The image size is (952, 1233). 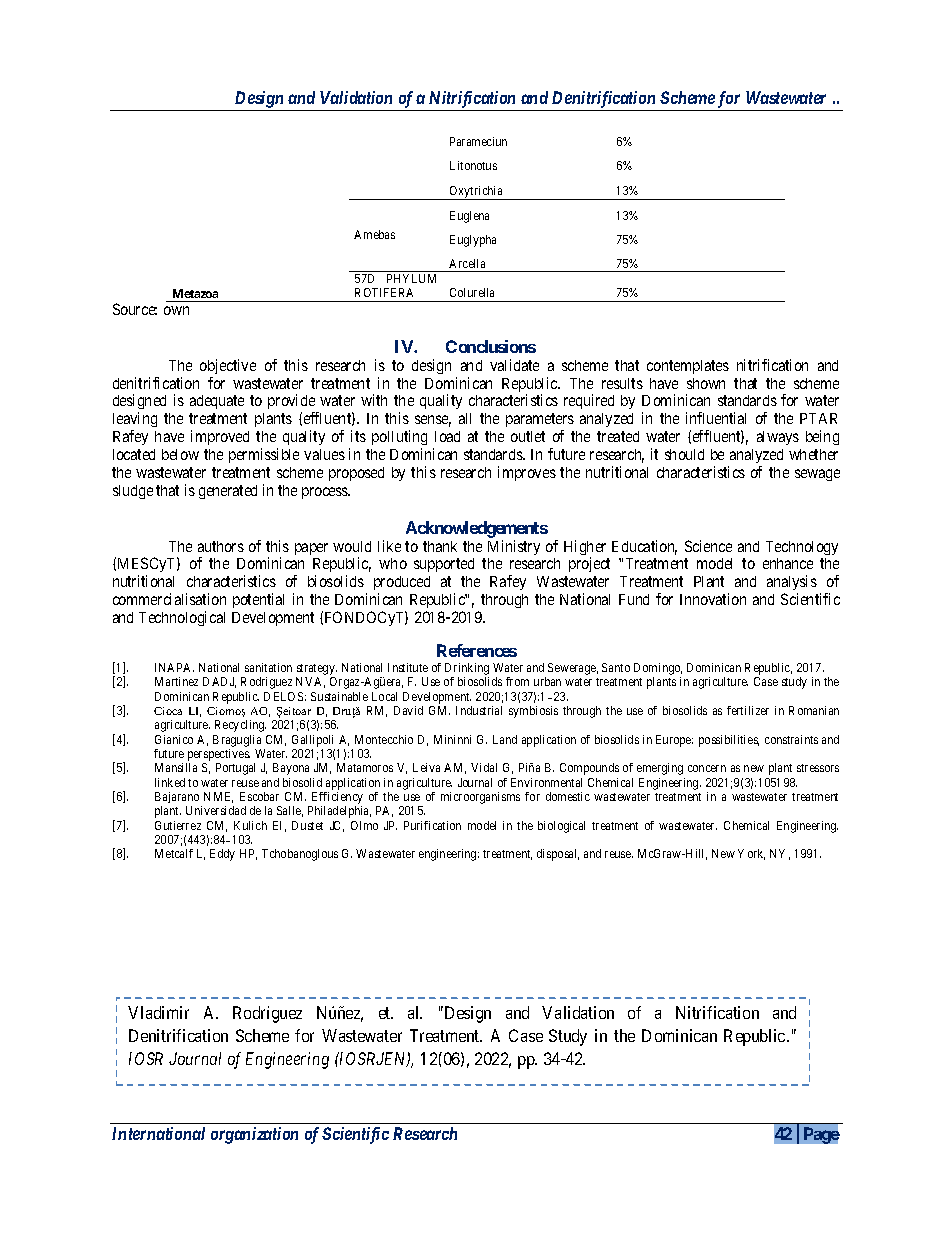 I want to click on York, so click(x=751, y=854).
